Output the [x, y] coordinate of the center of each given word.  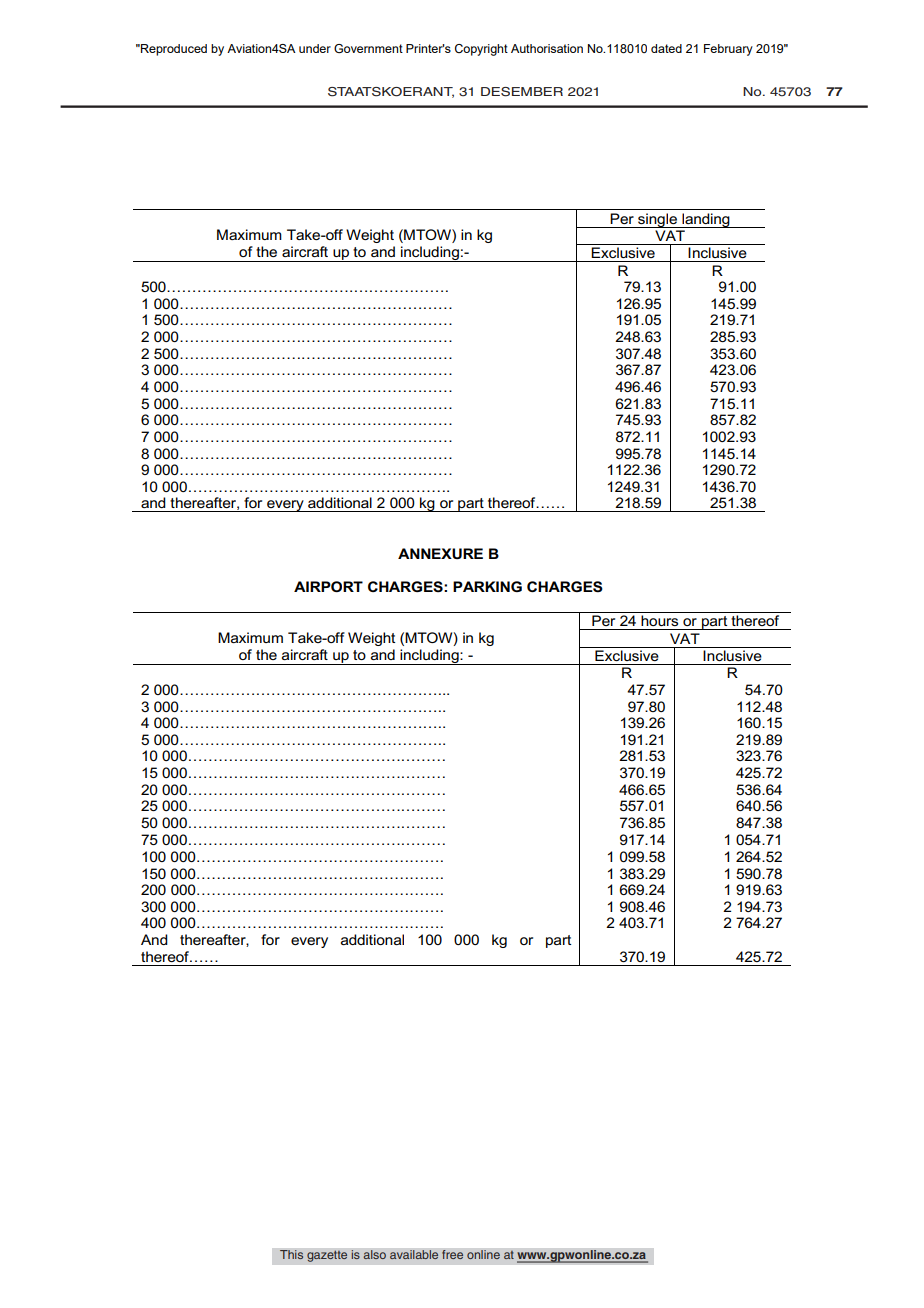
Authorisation [547, 48]
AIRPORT [328, 586]
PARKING [487, 586]
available [414, 1255]
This [292, 1255]
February [728, 50]
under [315, 48]
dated [666, 48]
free [453, 1255]
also [374, 1255]
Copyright [481, 50]
